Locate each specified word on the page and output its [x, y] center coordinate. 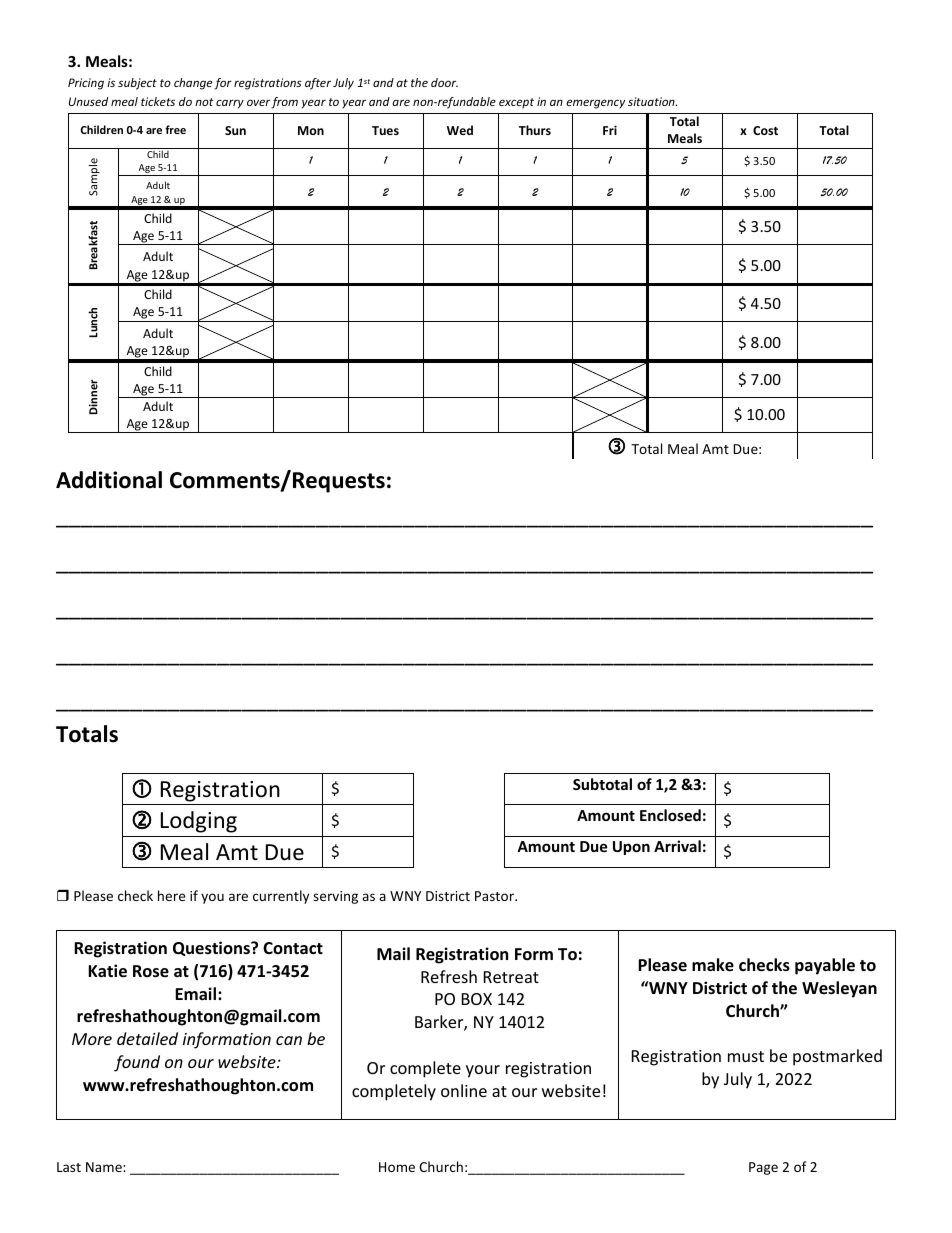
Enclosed [670, 815]
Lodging [199, 822]
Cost [765, 130]
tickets [158, 101]
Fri [610, 130]
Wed [460, 130]
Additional [109, 480]
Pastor [495, 896]
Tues [385, 130]
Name [105, 1167]
